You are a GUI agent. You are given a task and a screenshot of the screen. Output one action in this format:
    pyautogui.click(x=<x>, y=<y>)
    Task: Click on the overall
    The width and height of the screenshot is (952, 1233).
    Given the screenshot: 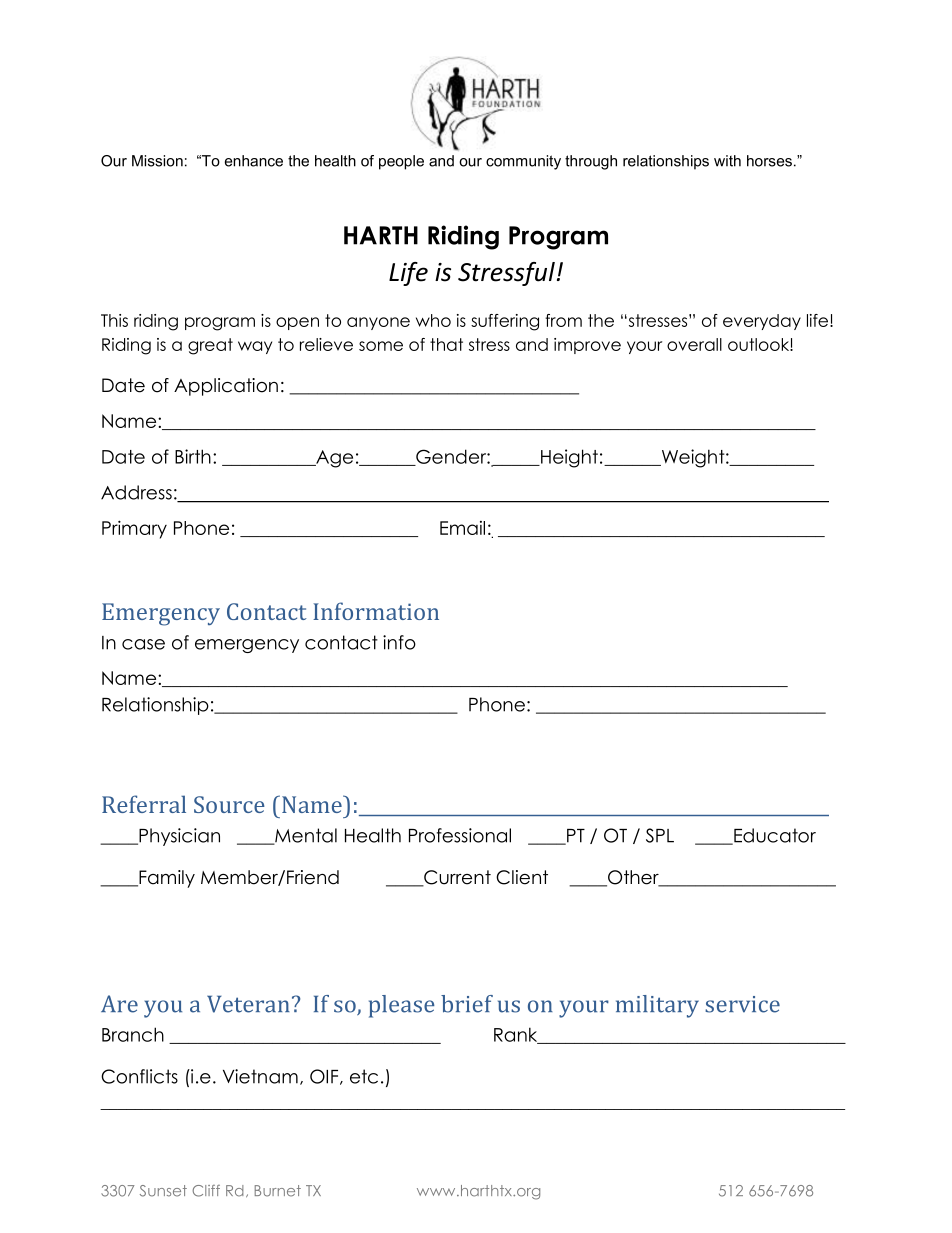 What is the action you would take?
    pyautogui.click(x=694, y=344)
